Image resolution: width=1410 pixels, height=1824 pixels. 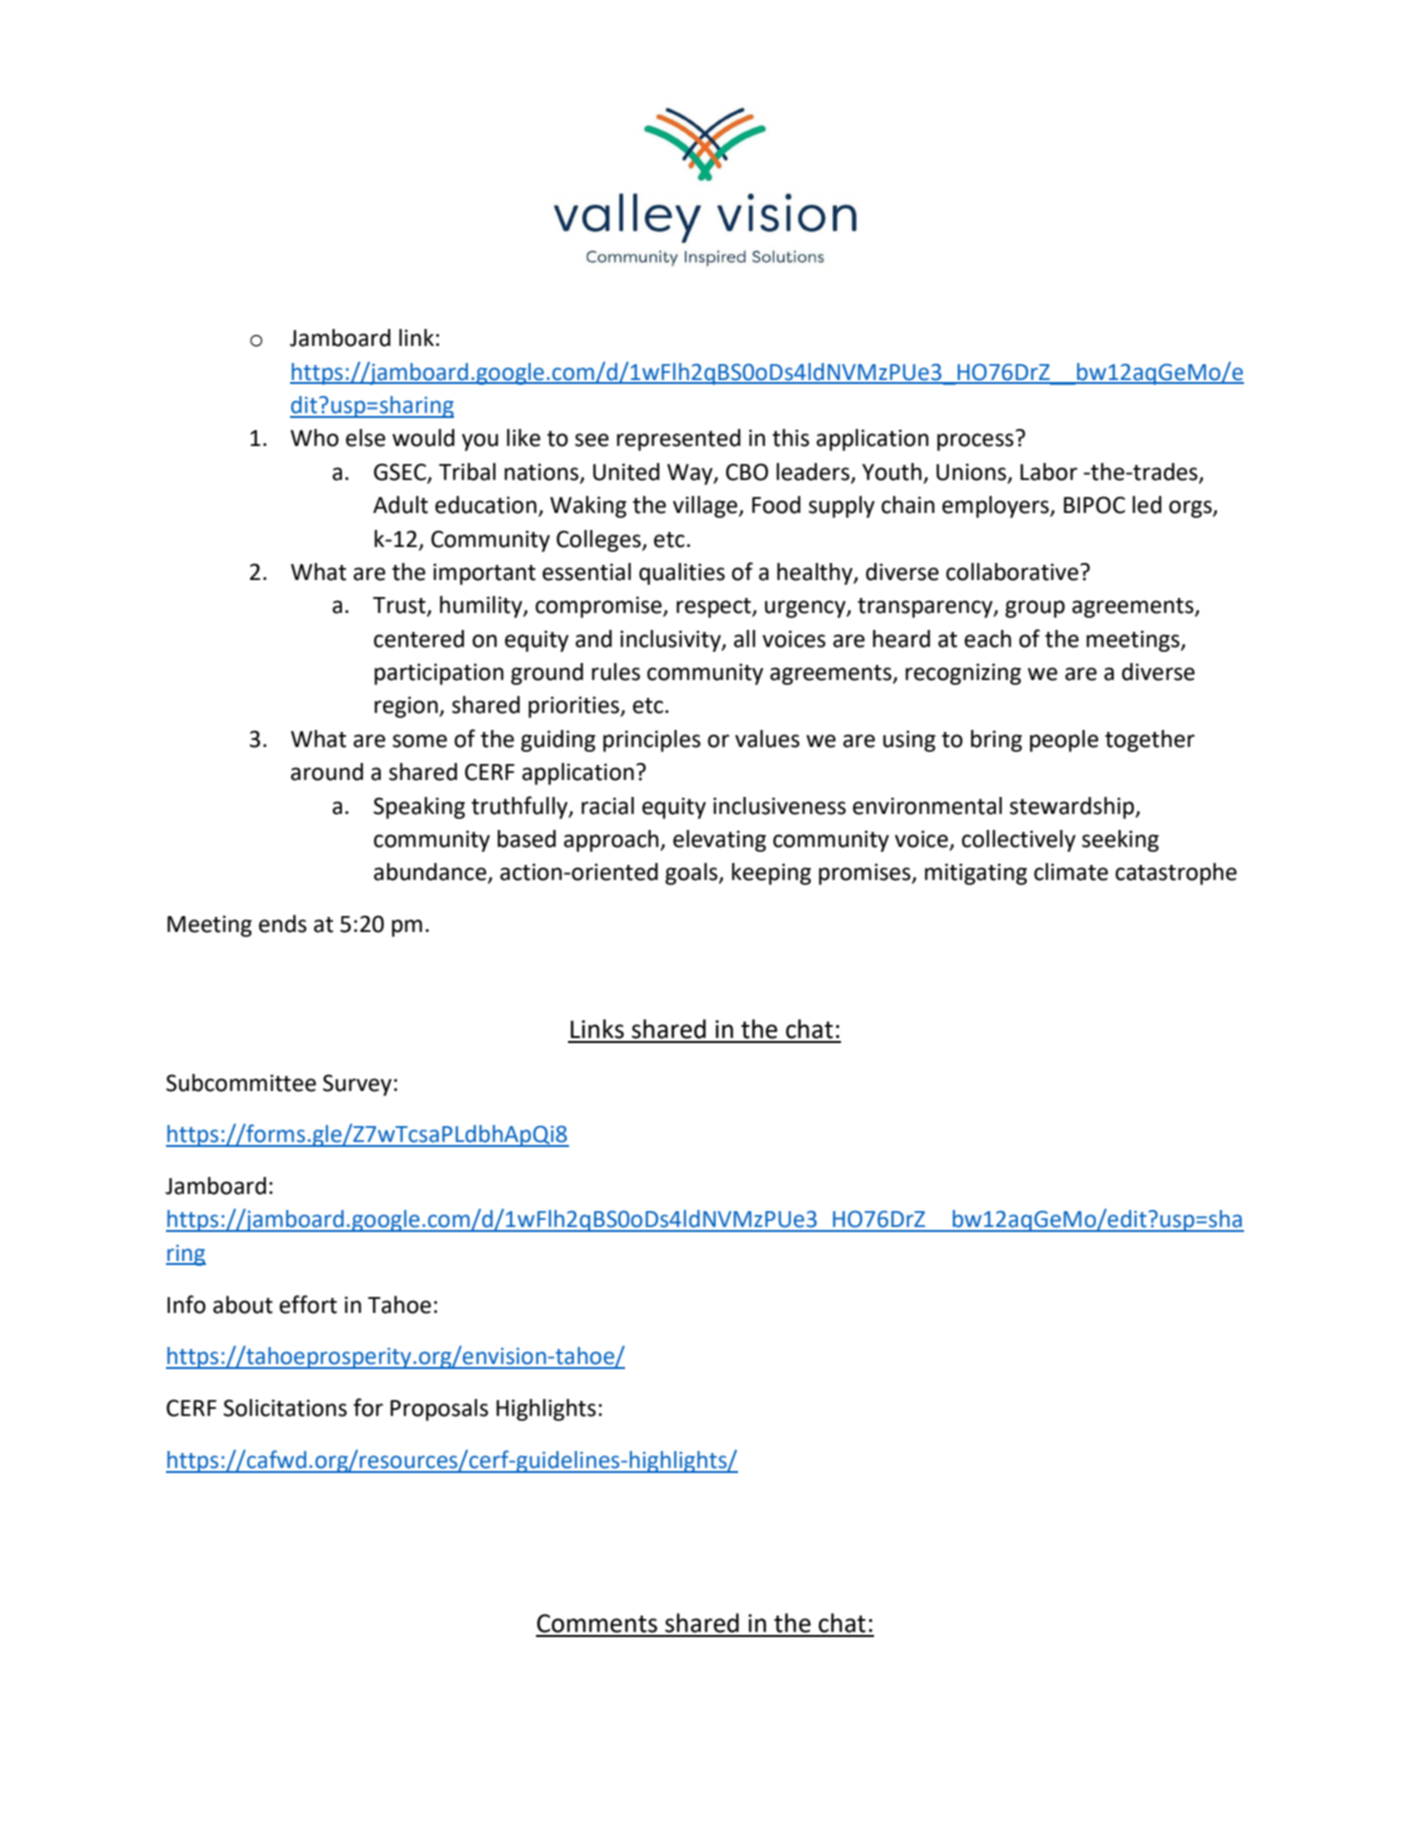 I want to click on BIPOC, so click(x=1094, y=505).
